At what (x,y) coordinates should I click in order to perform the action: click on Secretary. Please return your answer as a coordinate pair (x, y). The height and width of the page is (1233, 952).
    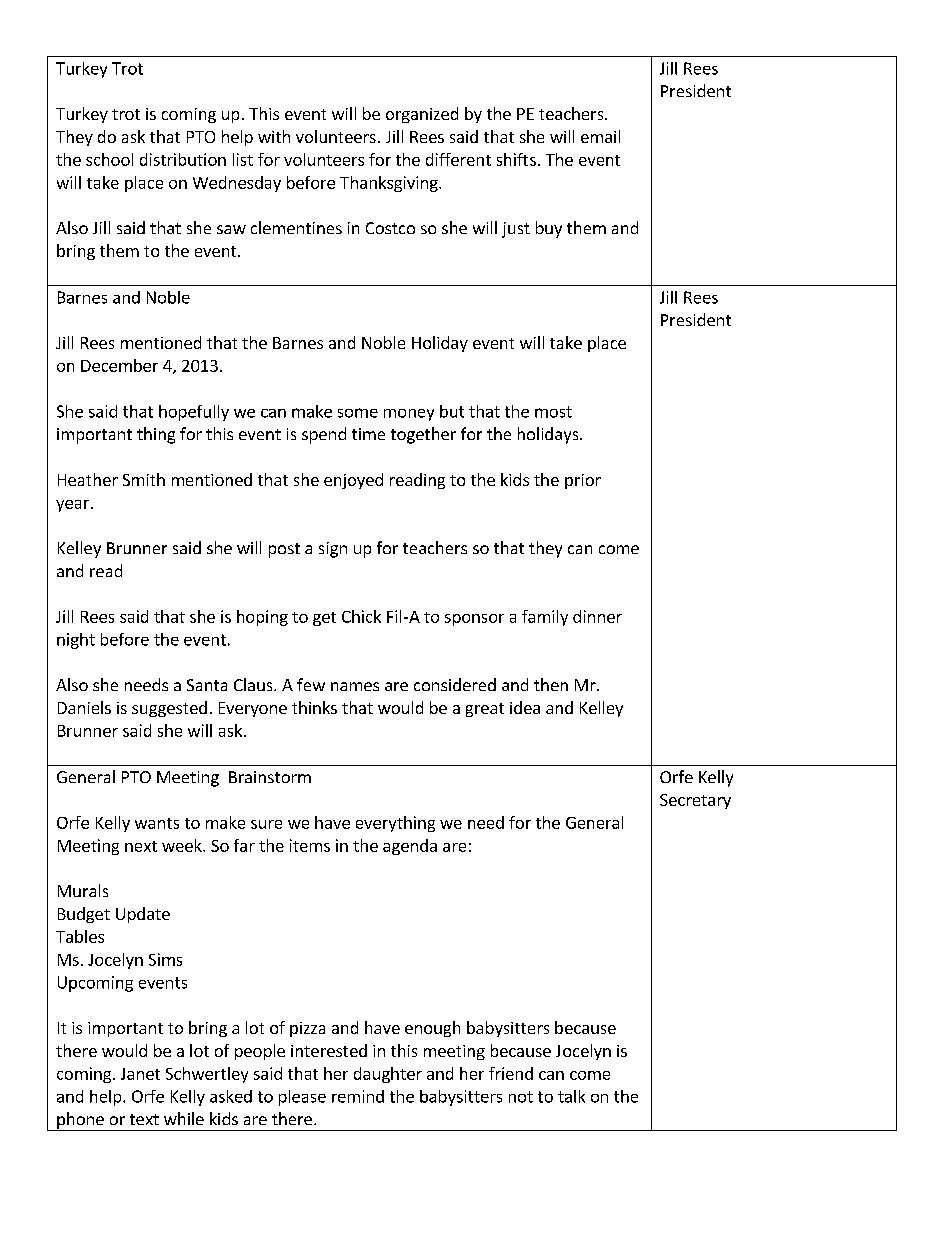
    Looking at the image, I should click on (695, 801).
